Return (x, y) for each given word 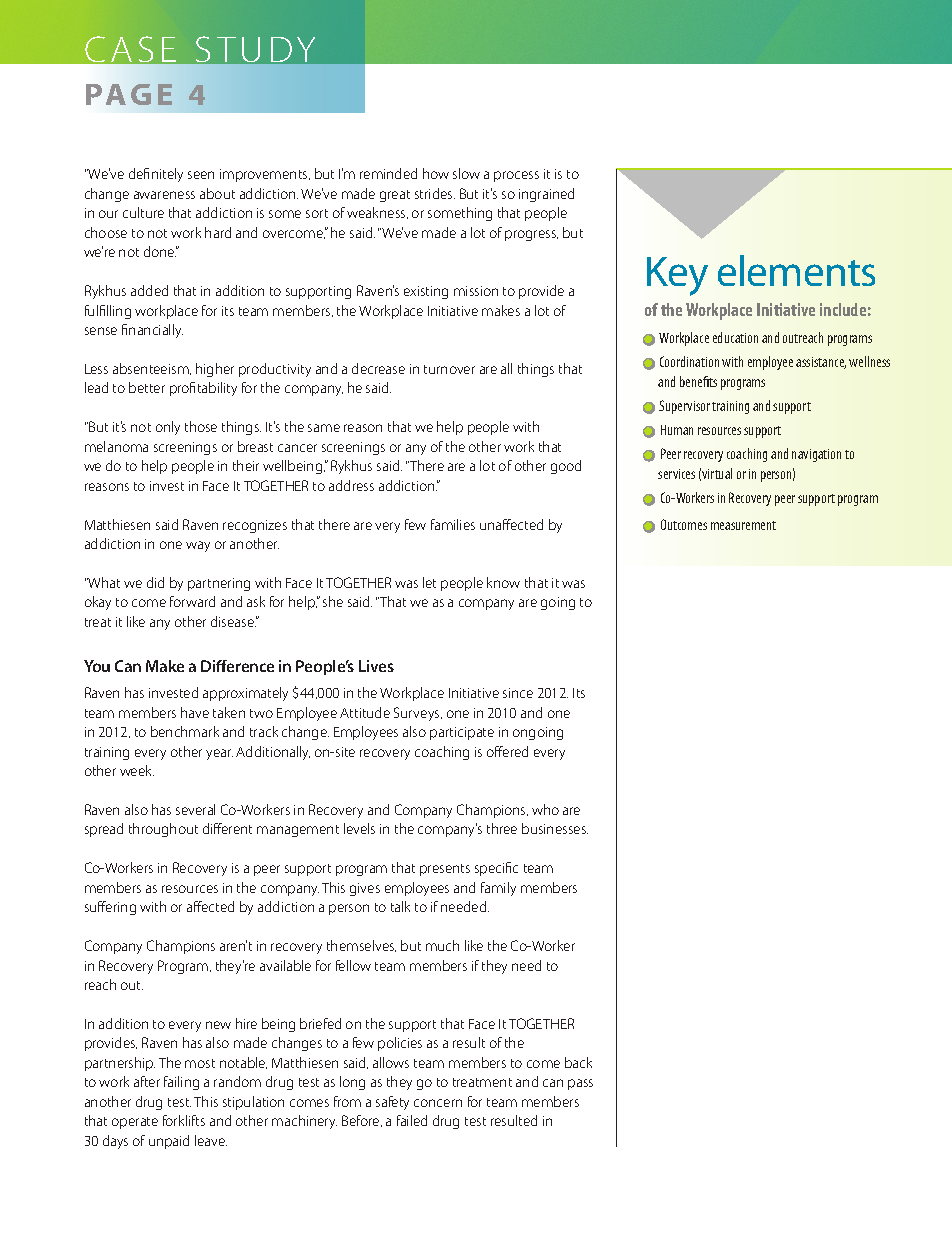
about (217, 193)
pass (580, 1084)
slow (466, 173)
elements (796, 270)
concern (438, 1103)
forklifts (184, 1120)
